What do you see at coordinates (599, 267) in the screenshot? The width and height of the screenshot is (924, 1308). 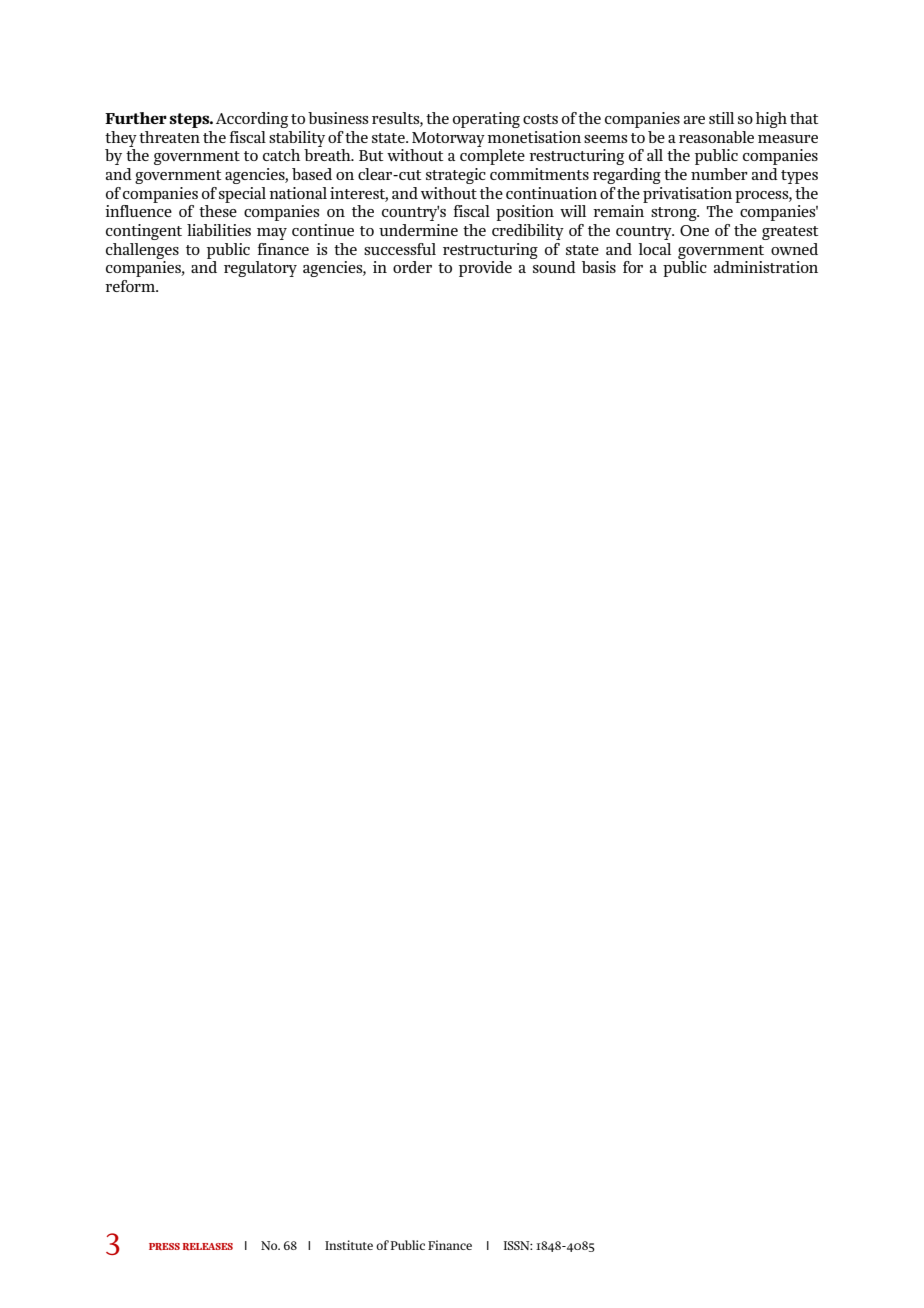 I see `basis` at bounding box center [599, 267].
